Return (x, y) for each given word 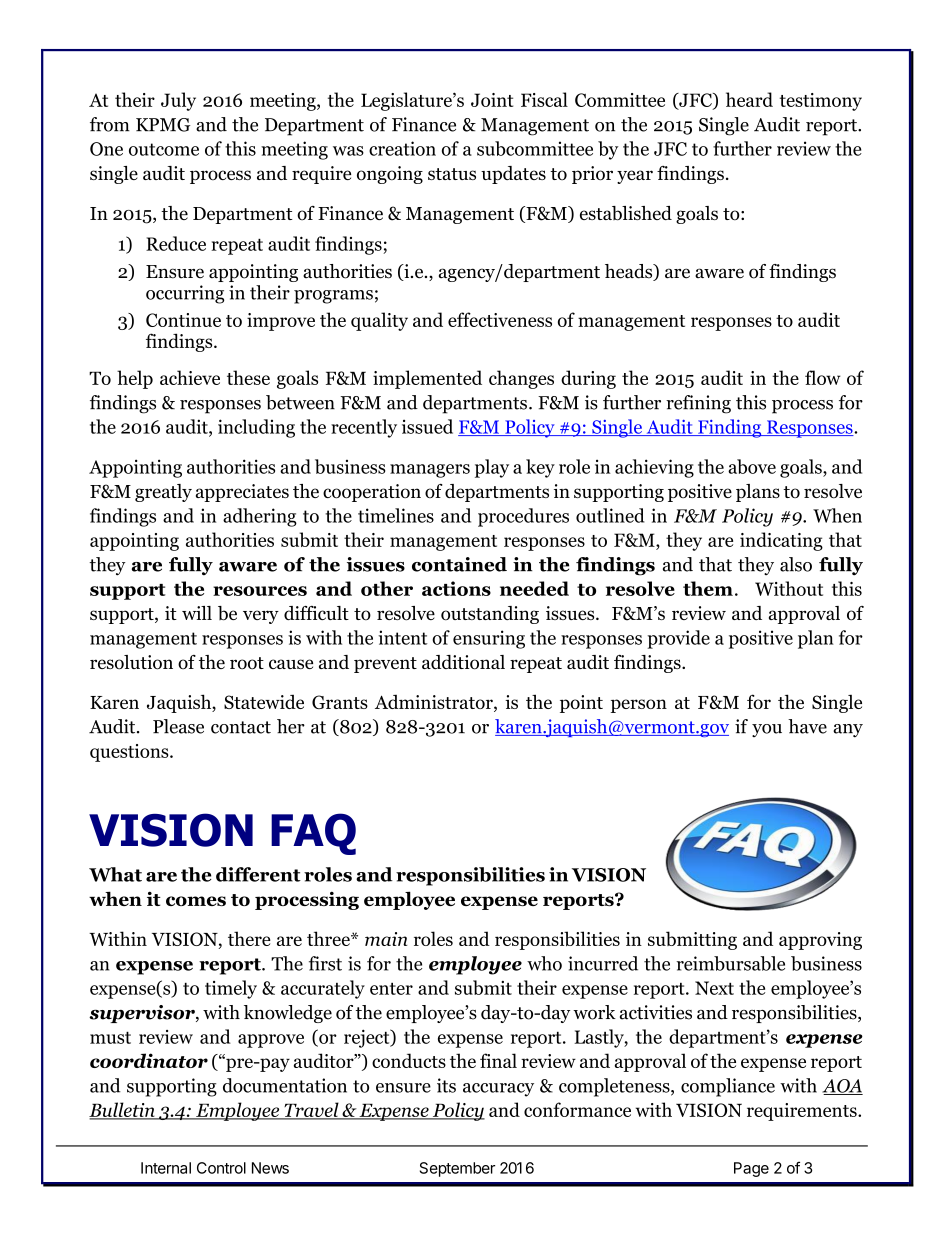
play (492, 468)
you (767, 730)
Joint (492, 100)
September (457, 1169)
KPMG (163, 125)
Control (221, 1168)
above (752, 466)
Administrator (435, 703)
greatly (163, 493)
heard (749, 99)
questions (130, 753)
